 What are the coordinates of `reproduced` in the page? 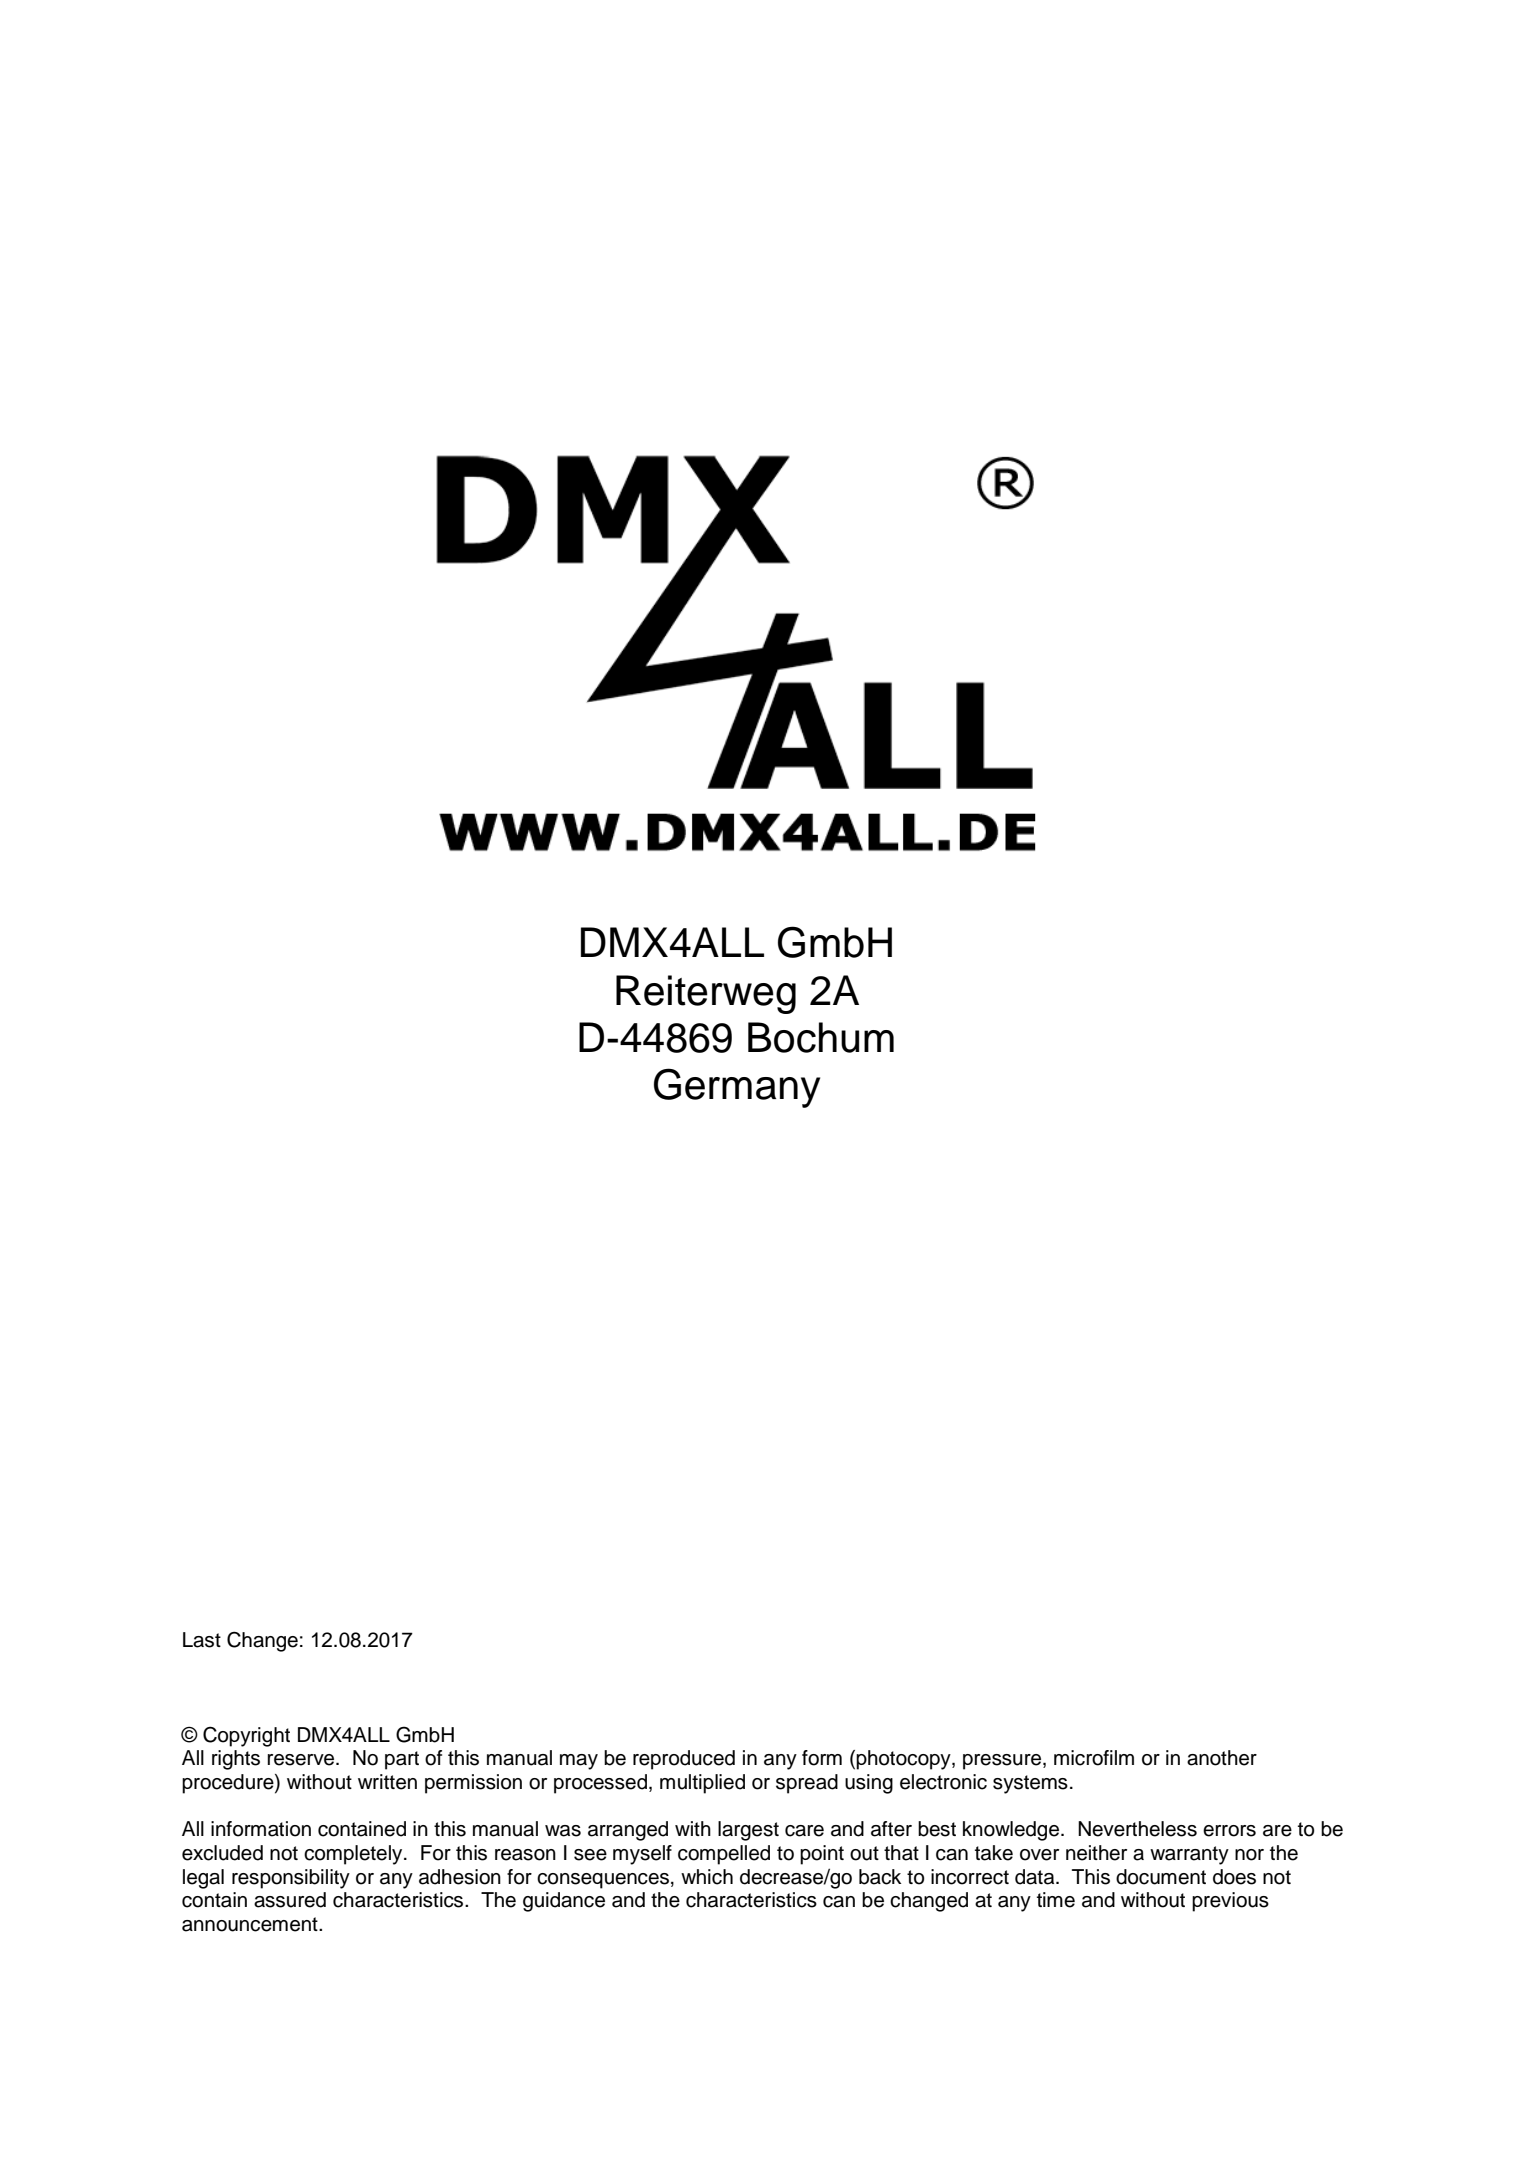 It's located at (684, 1760).
